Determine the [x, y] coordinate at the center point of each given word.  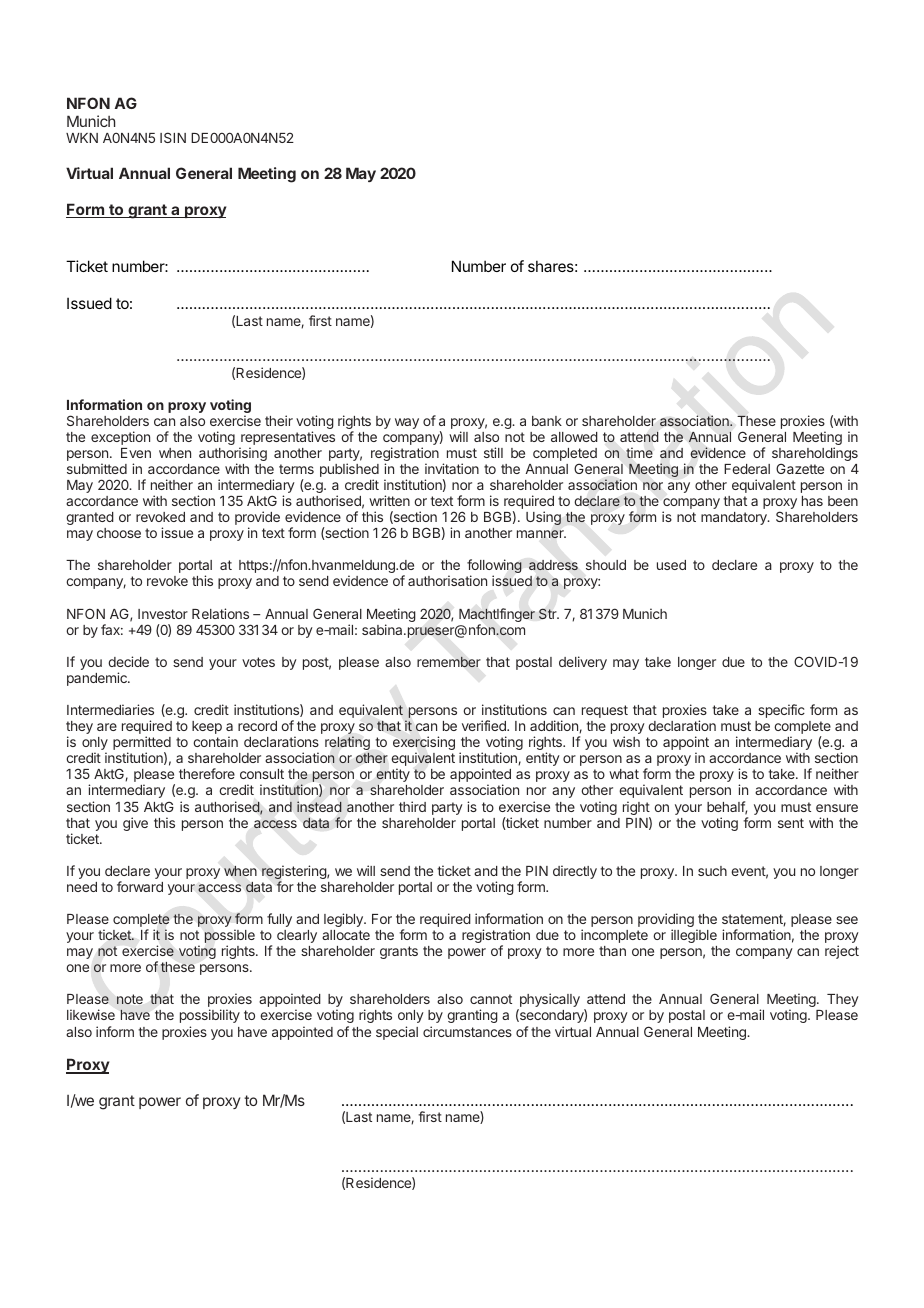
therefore [207, 773]
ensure [837, 808]
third [412, 806]
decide [128, 661]
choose [119, 533]
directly [575, 872]
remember [449, 662]
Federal [747, 469]
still [493, 452]
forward [140, 886]
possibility [210, 1016]
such [712, 871]
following [494, 567]
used [671, 565]
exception [120, 438]
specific [781, 711]
